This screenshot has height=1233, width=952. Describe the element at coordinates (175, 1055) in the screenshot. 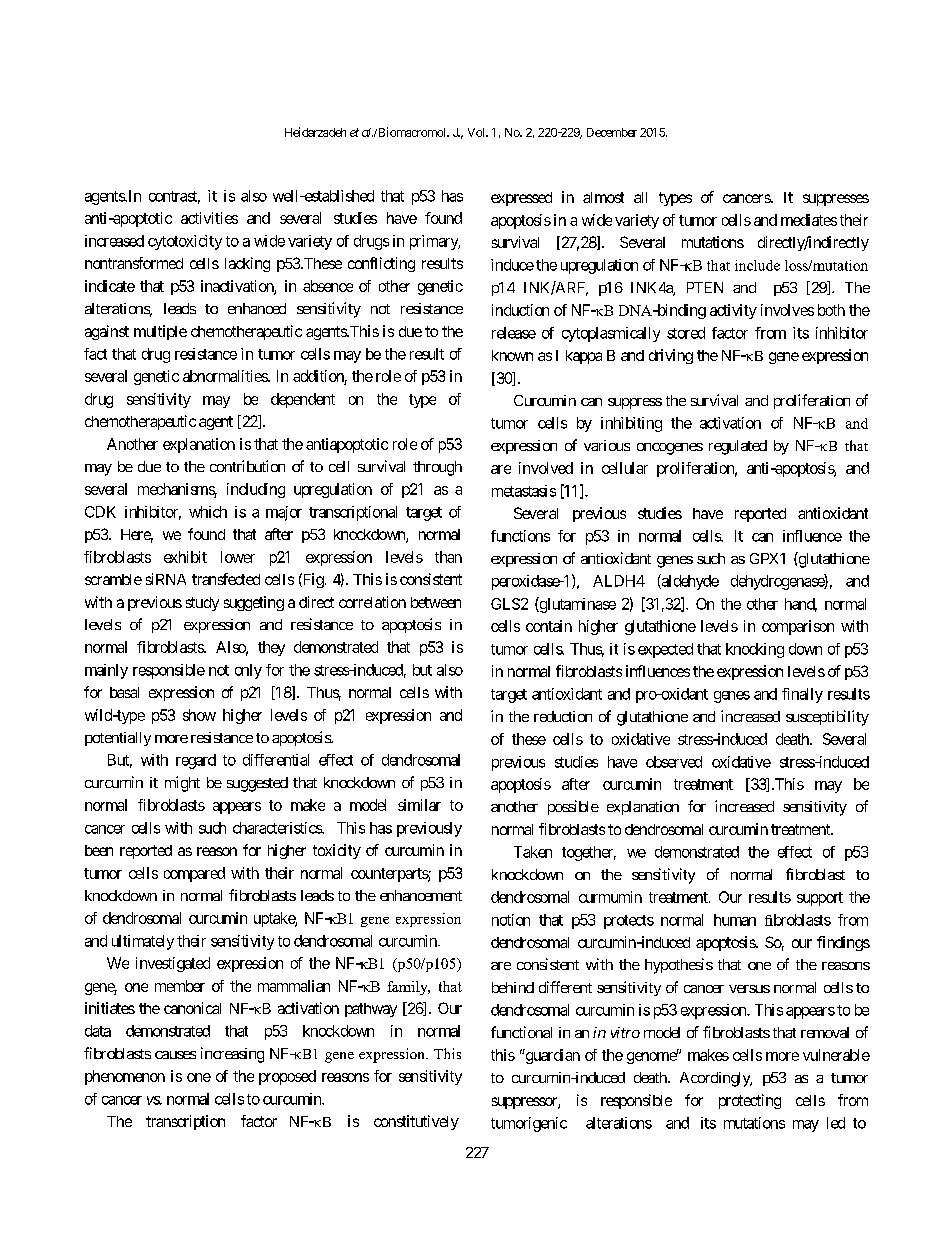

I see `causes` at that location.
